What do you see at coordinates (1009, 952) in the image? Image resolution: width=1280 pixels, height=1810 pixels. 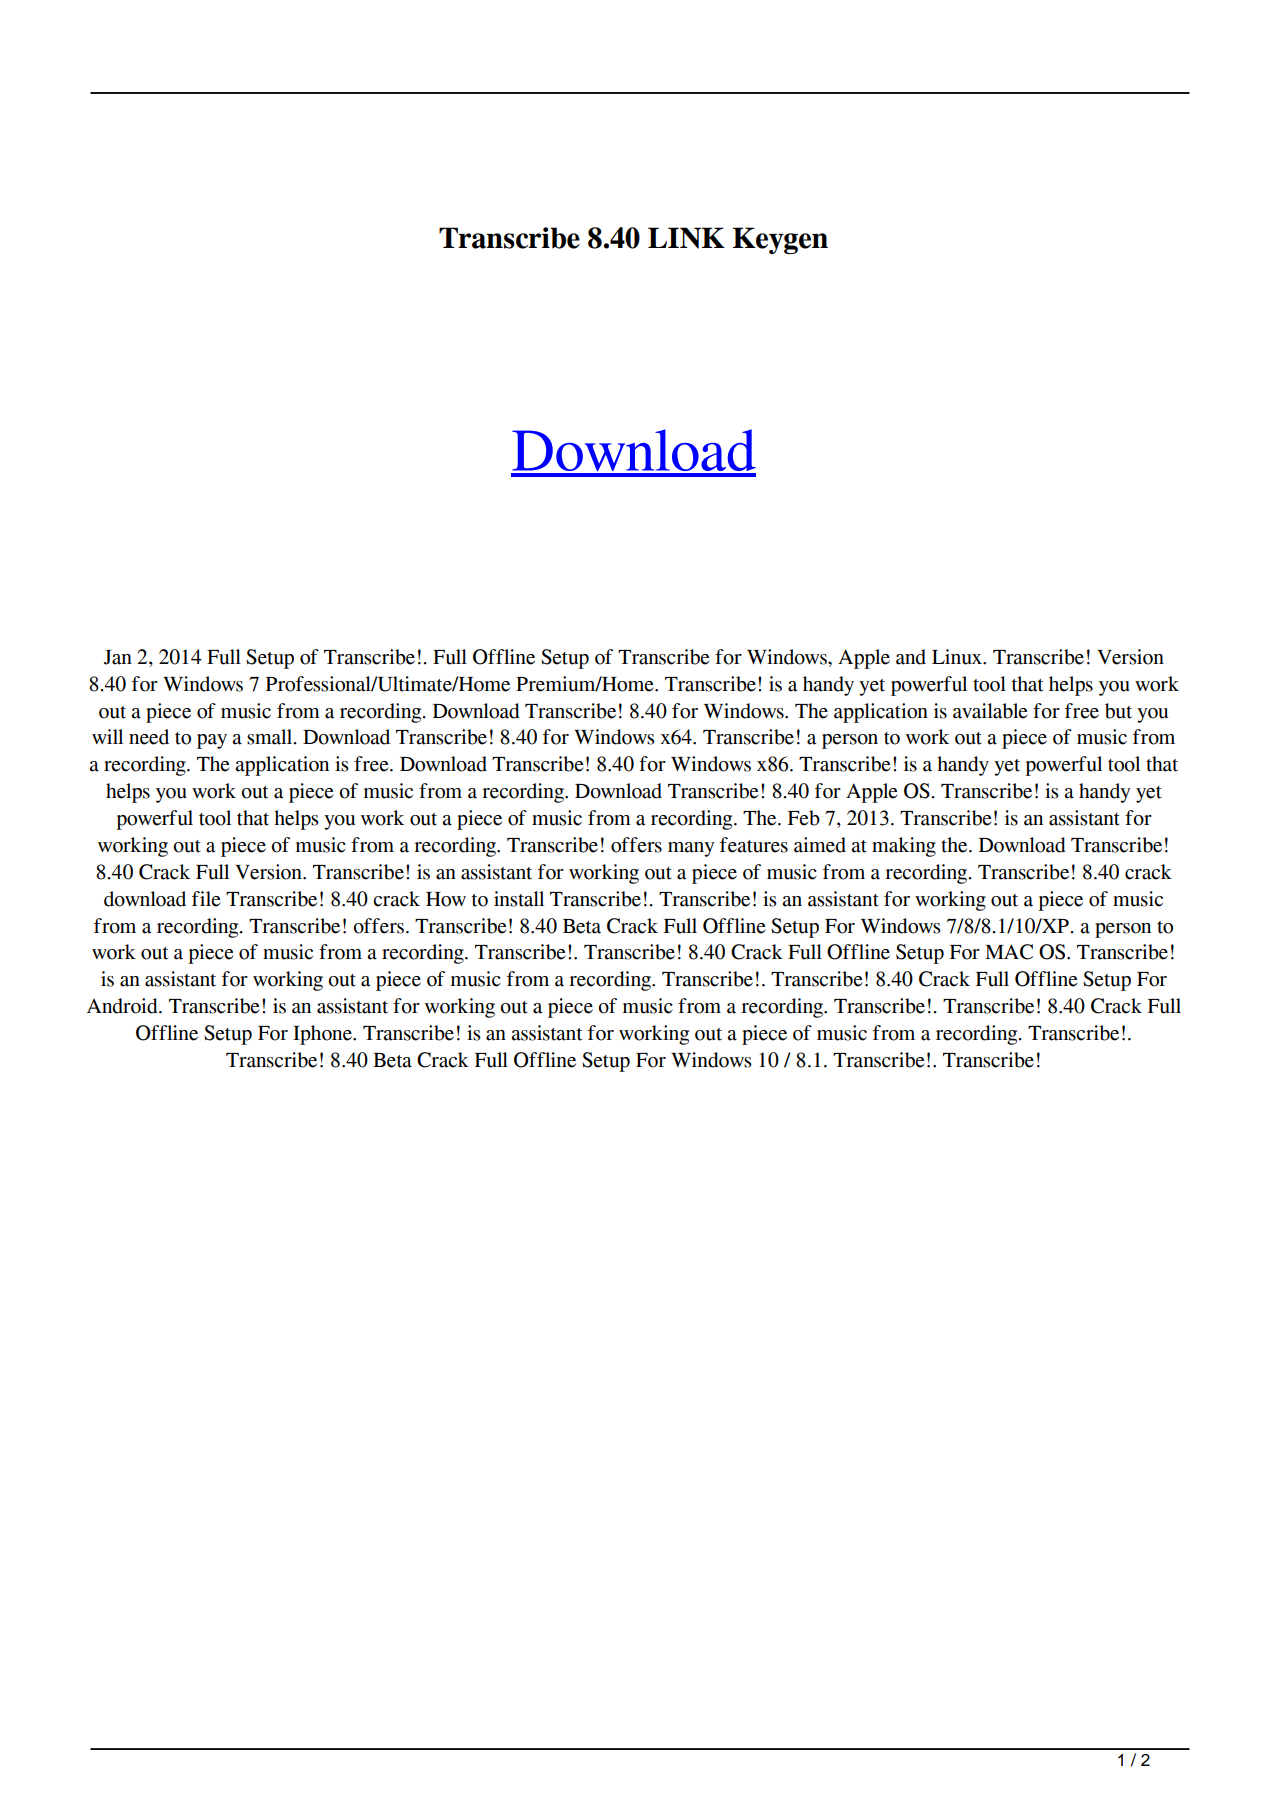 I see `MAC` at bounding box center [1009, 952].
